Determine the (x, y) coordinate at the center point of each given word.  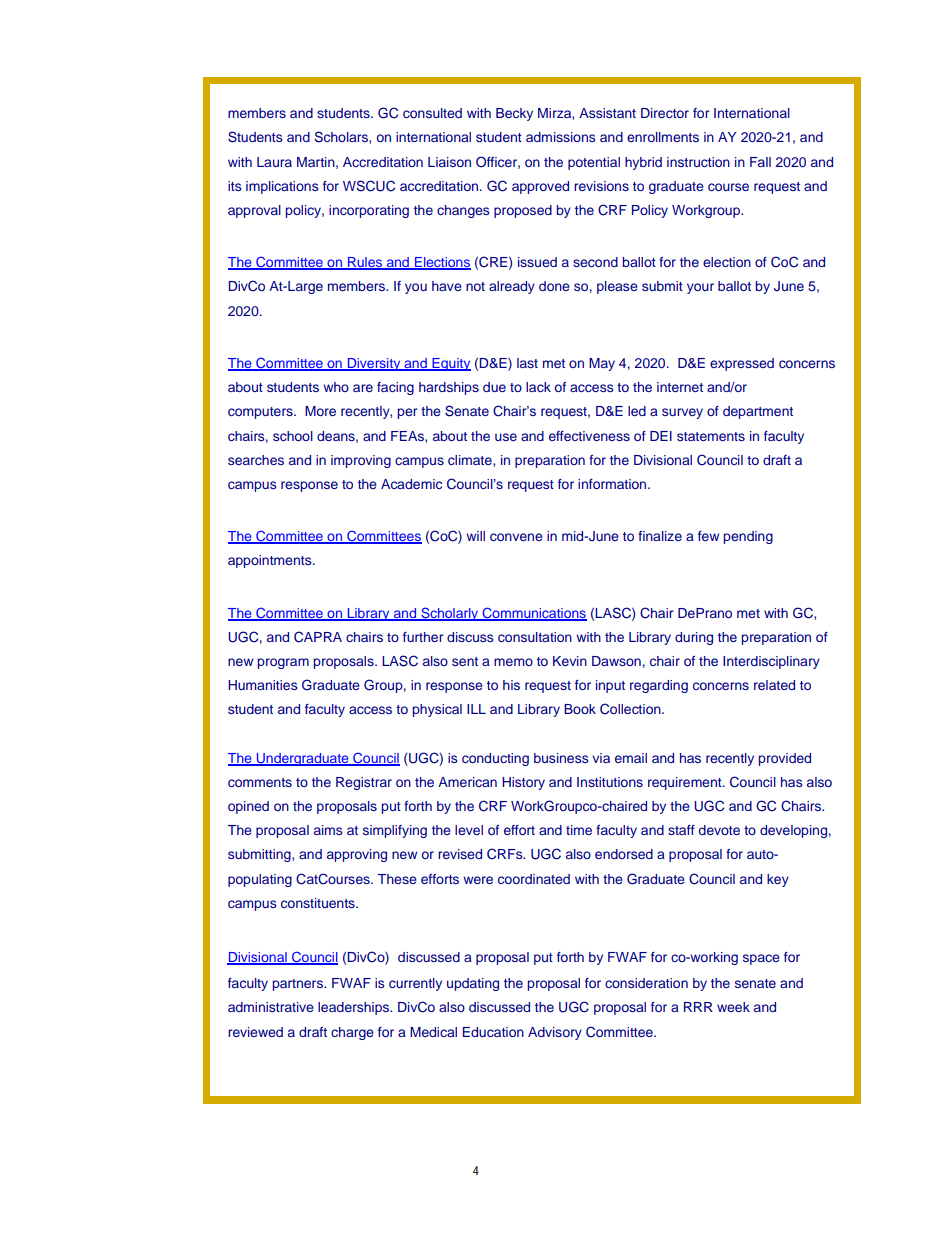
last (527, 363)
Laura (274, 162)
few (708, 536)
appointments (271, 561)
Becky (514, 114)
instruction (698, 162)
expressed (742, 364)
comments (260, 782)
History (523, 783)
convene (516, 537)
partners (299, 985)
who (336, 387)
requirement (686, 783)
